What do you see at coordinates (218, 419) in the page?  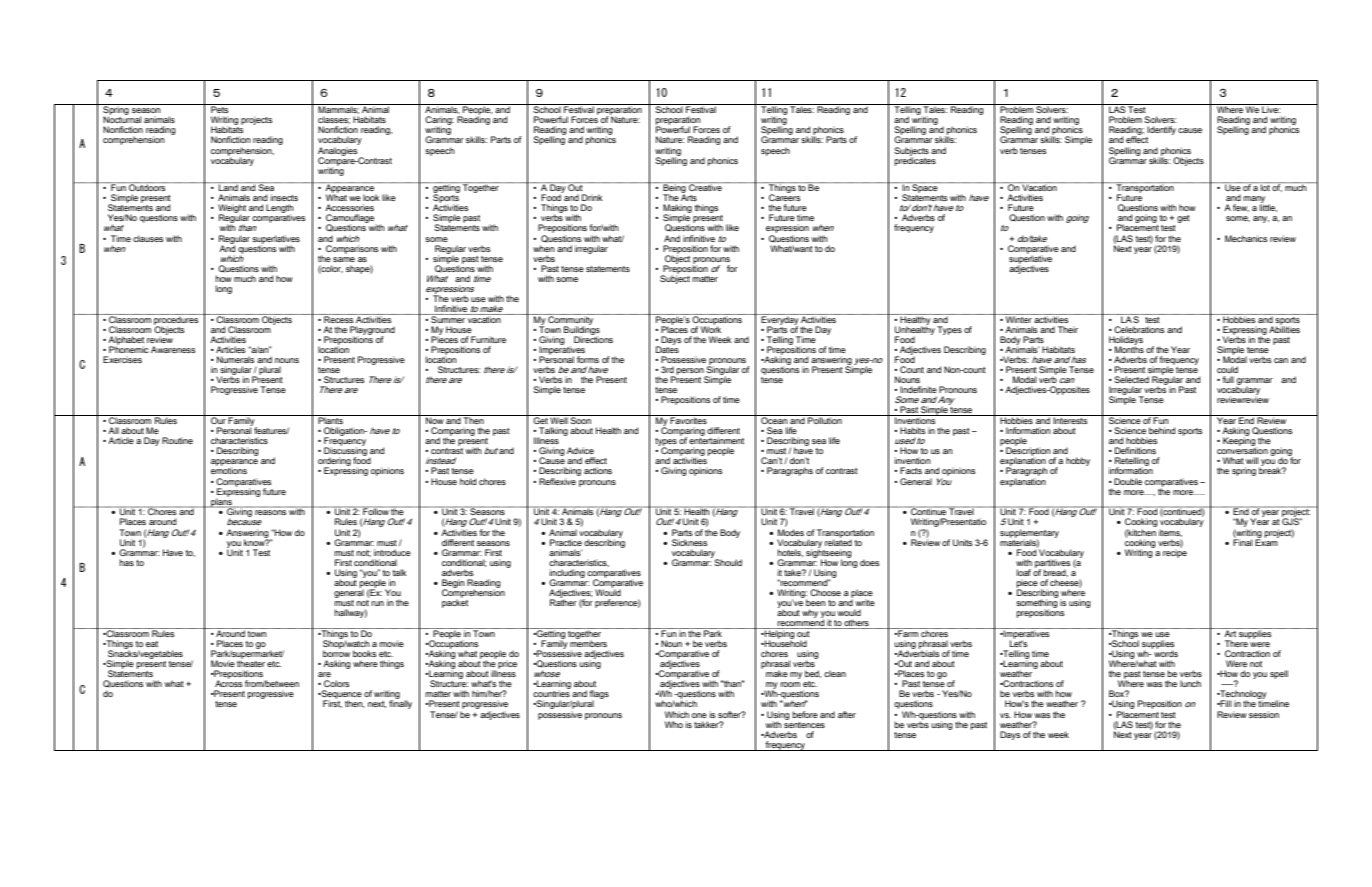 I see `Our` at bounding box center [218, 419].
